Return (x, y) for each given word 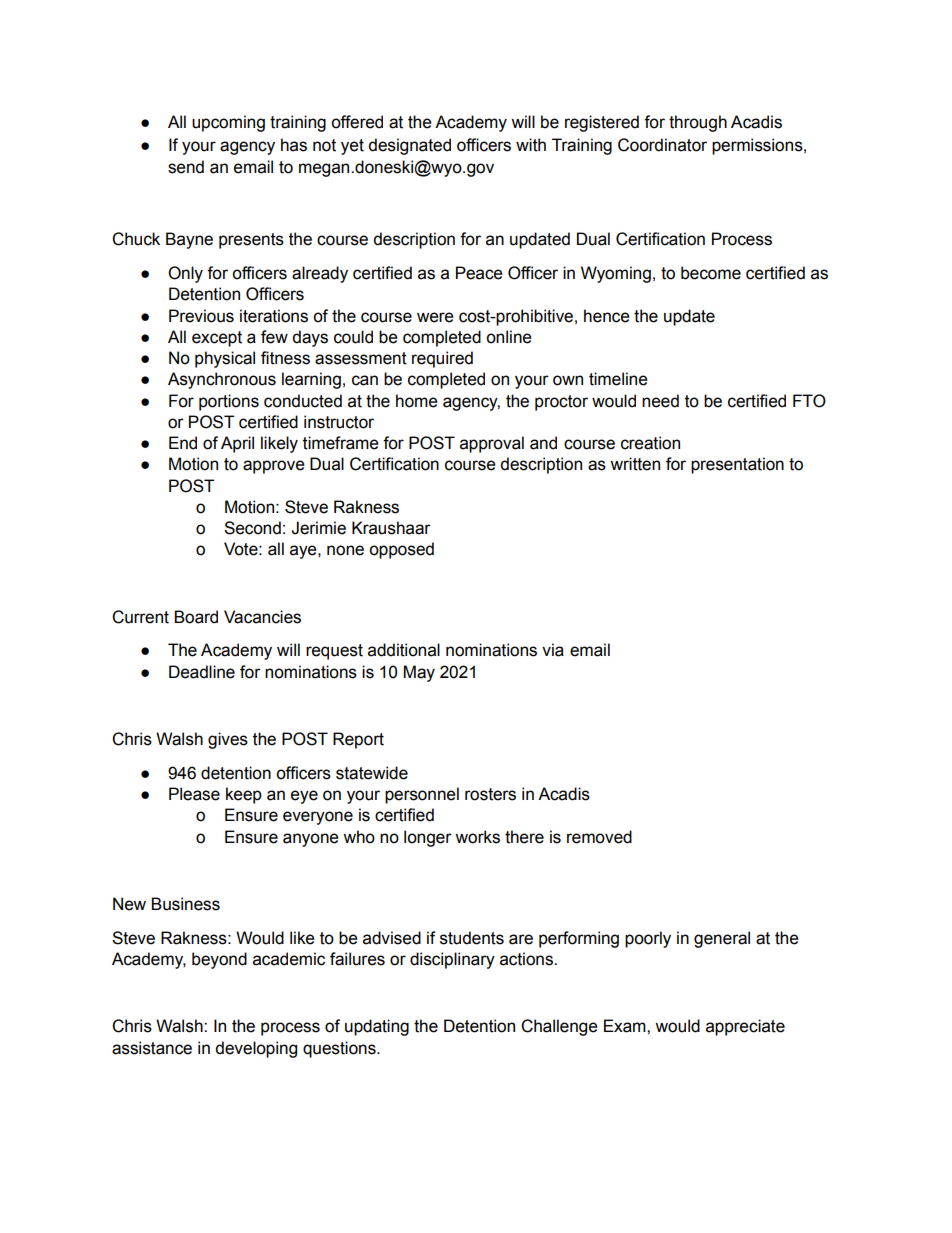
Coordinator (662, 145)
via (553, 650)
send (186, 167)
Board (196, 617)
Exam (626, 1026)
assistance (152, 1048)
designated (409, 146)
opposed (401, 550)
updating (377, 1027)
